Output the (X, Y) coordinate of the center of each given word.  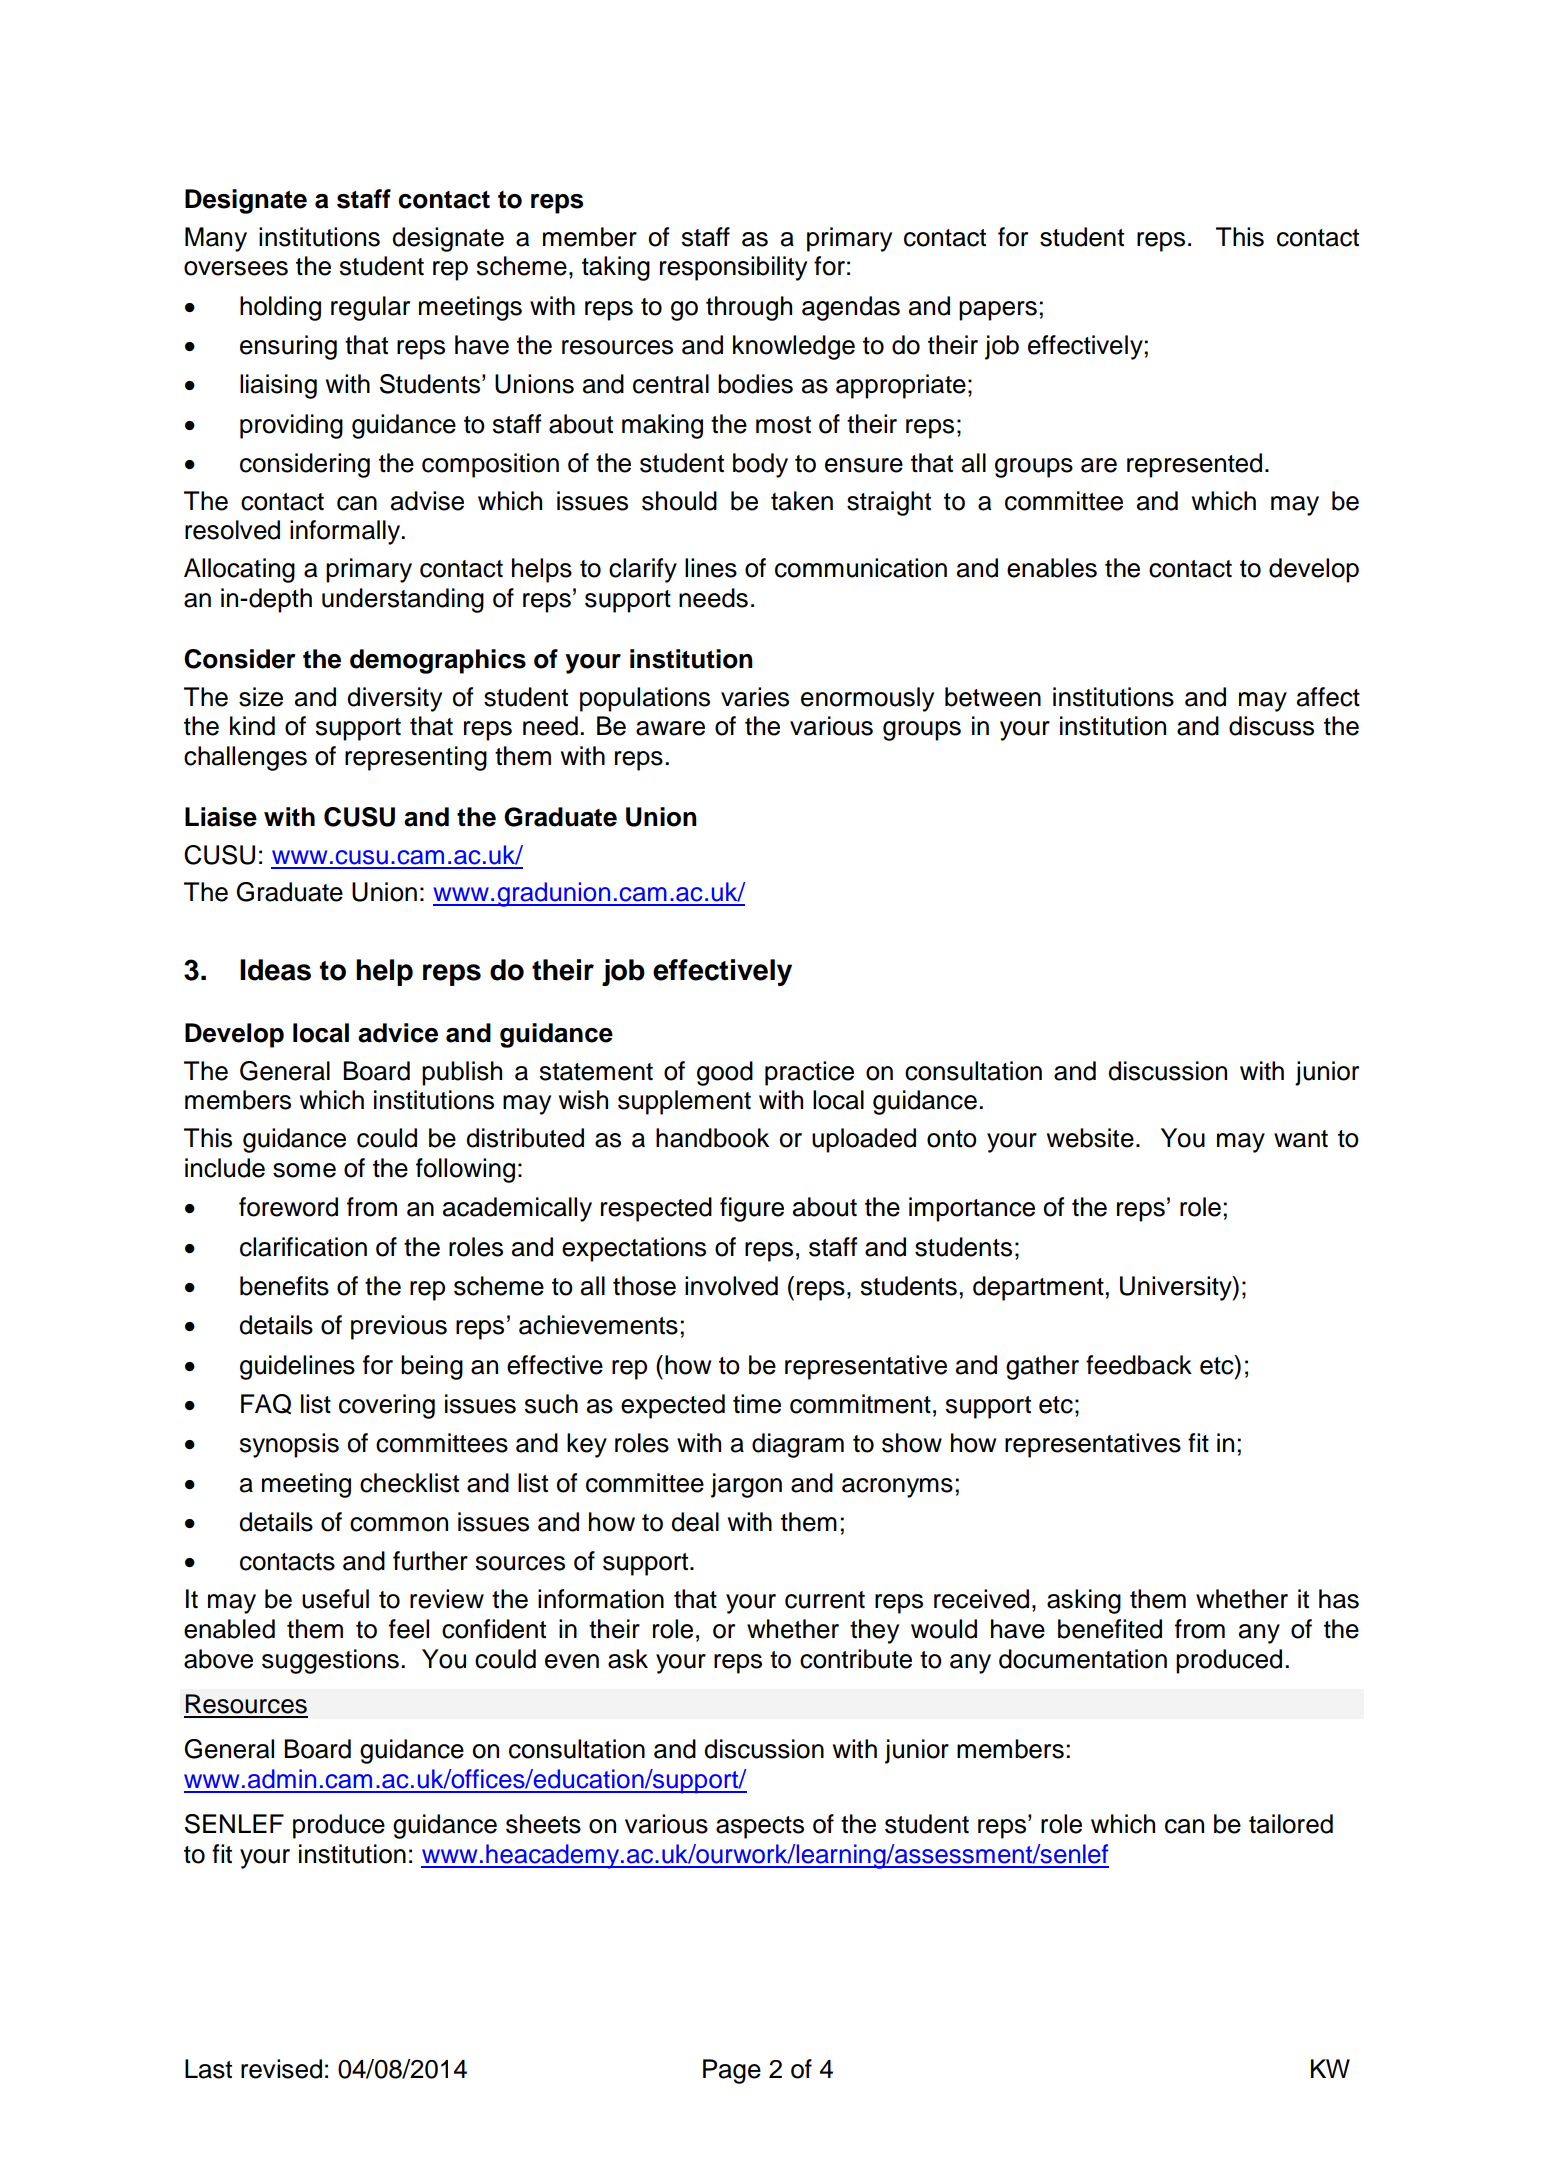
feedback (1139, 1365)
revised (281, 2069)
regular (370, 308)
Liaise (221, 817)
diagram (798, 1445)
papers (998, 311)
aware (670, 728)
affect (1328, 697)
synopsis (289, 1445)
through (749, 308)
